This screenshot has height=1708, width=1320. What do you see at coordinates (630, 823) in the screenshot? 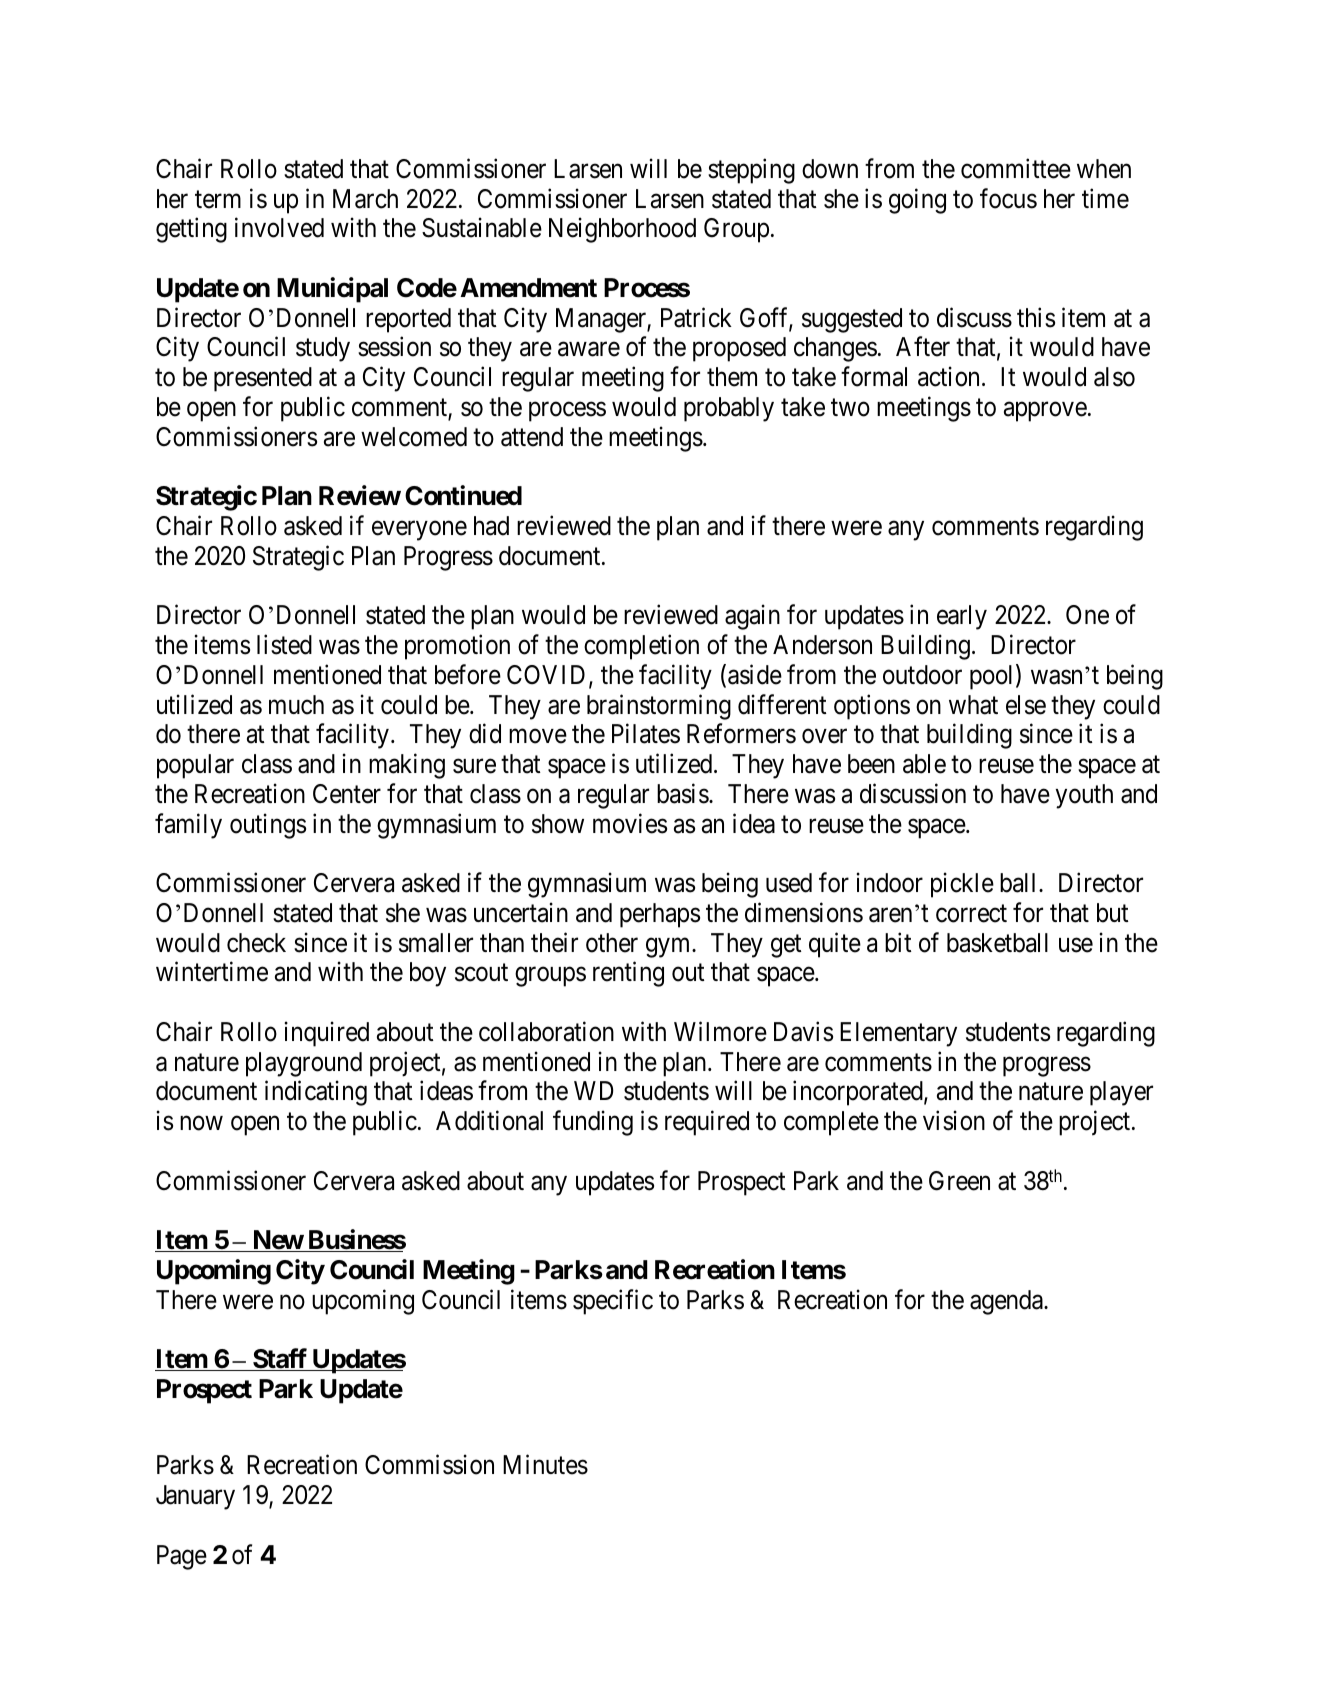
I see `movies` at bounding box center [630, 823].
